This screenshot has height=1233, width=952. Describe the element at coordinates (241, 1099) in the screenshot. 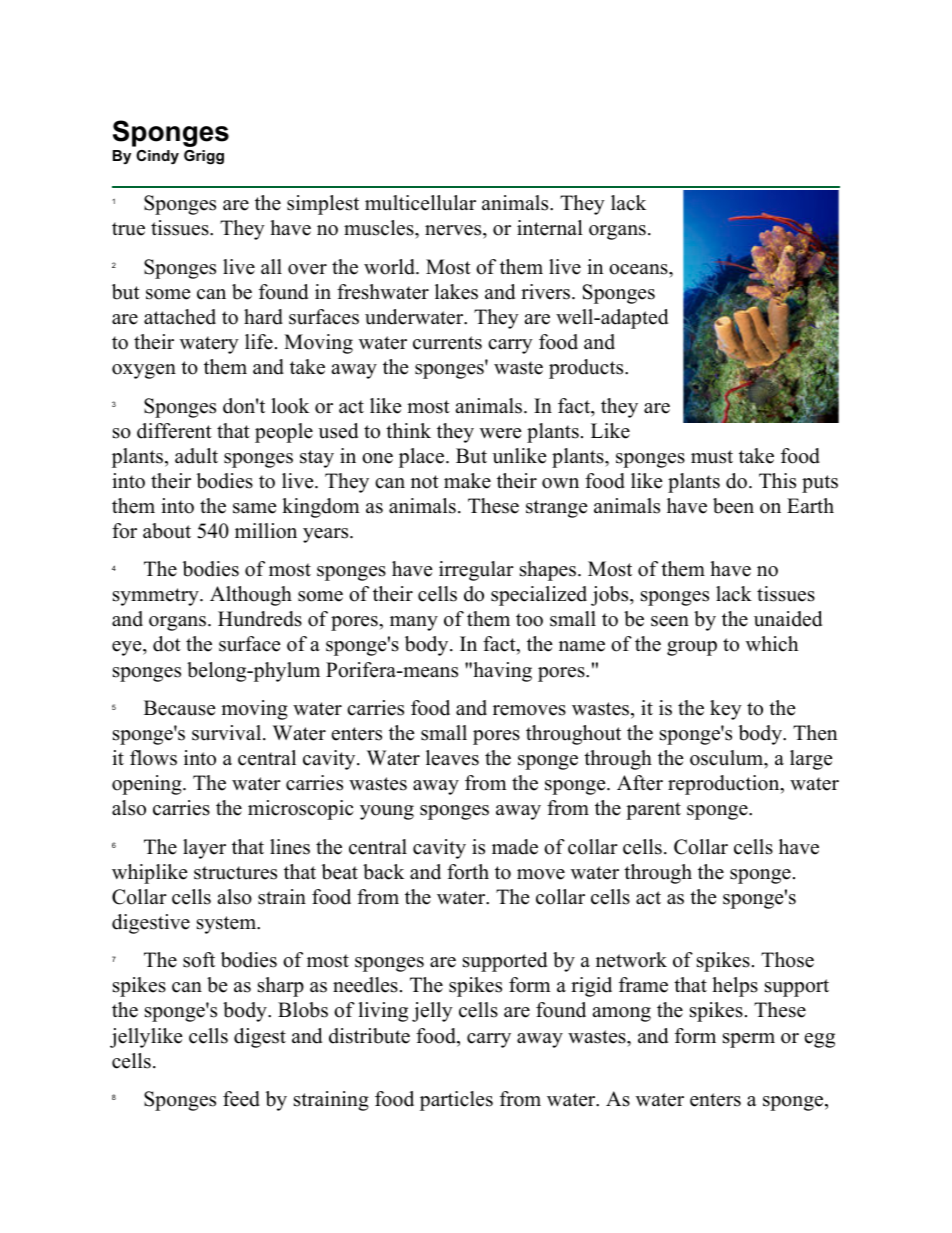

I see `feed` at that location.
